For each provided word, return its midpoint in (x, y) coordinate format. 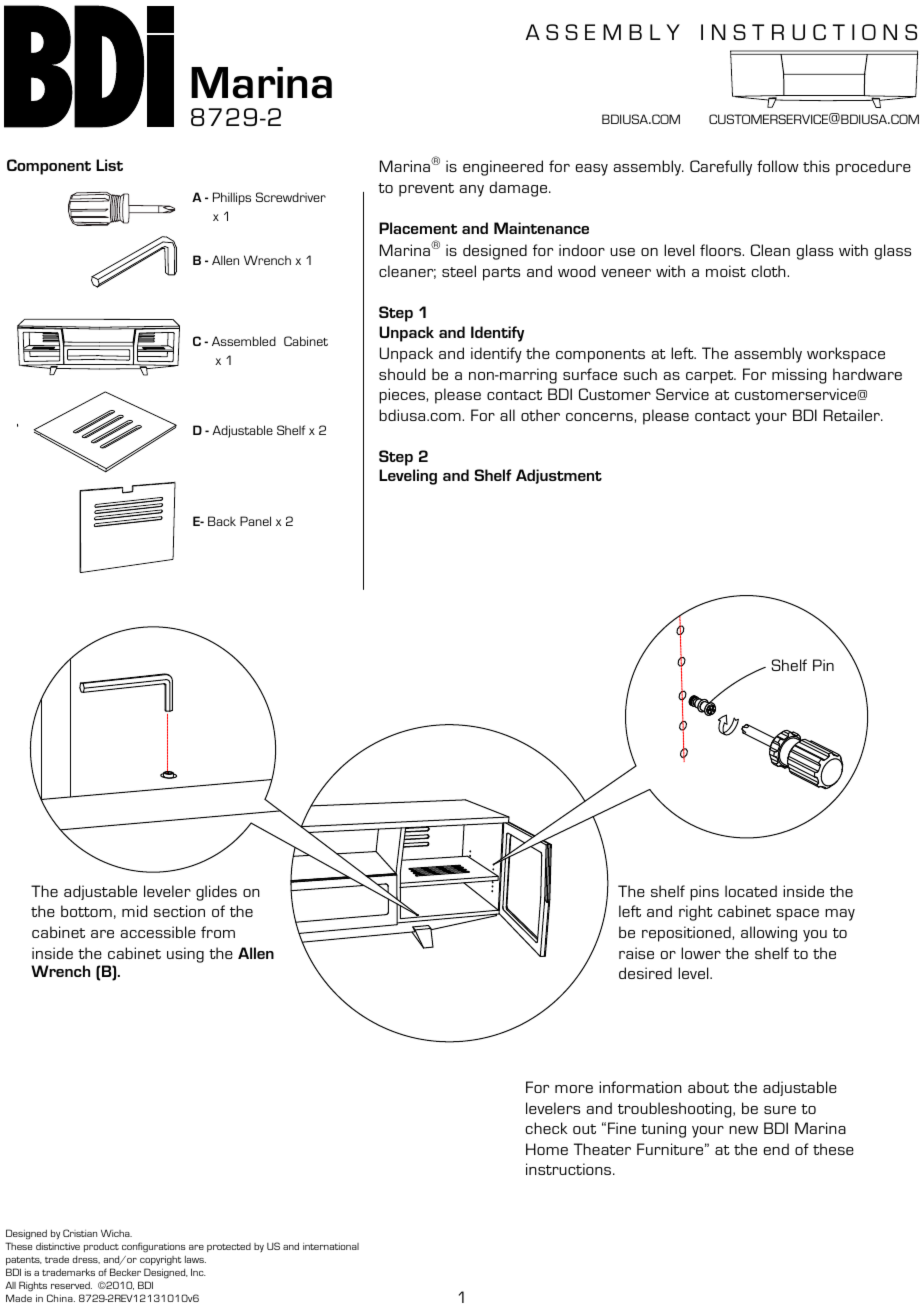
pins (704, 893)
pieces (403, 396)
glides (216, 893)
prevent (426, 190)
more (574, 1089)
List (109, 165)
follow (778, 166)
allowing (769, 934)
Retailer (853, 415)
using (185, 955)
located (751, 891)
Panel (255, 521)
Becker (125, 1272)
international (331, 1246)
